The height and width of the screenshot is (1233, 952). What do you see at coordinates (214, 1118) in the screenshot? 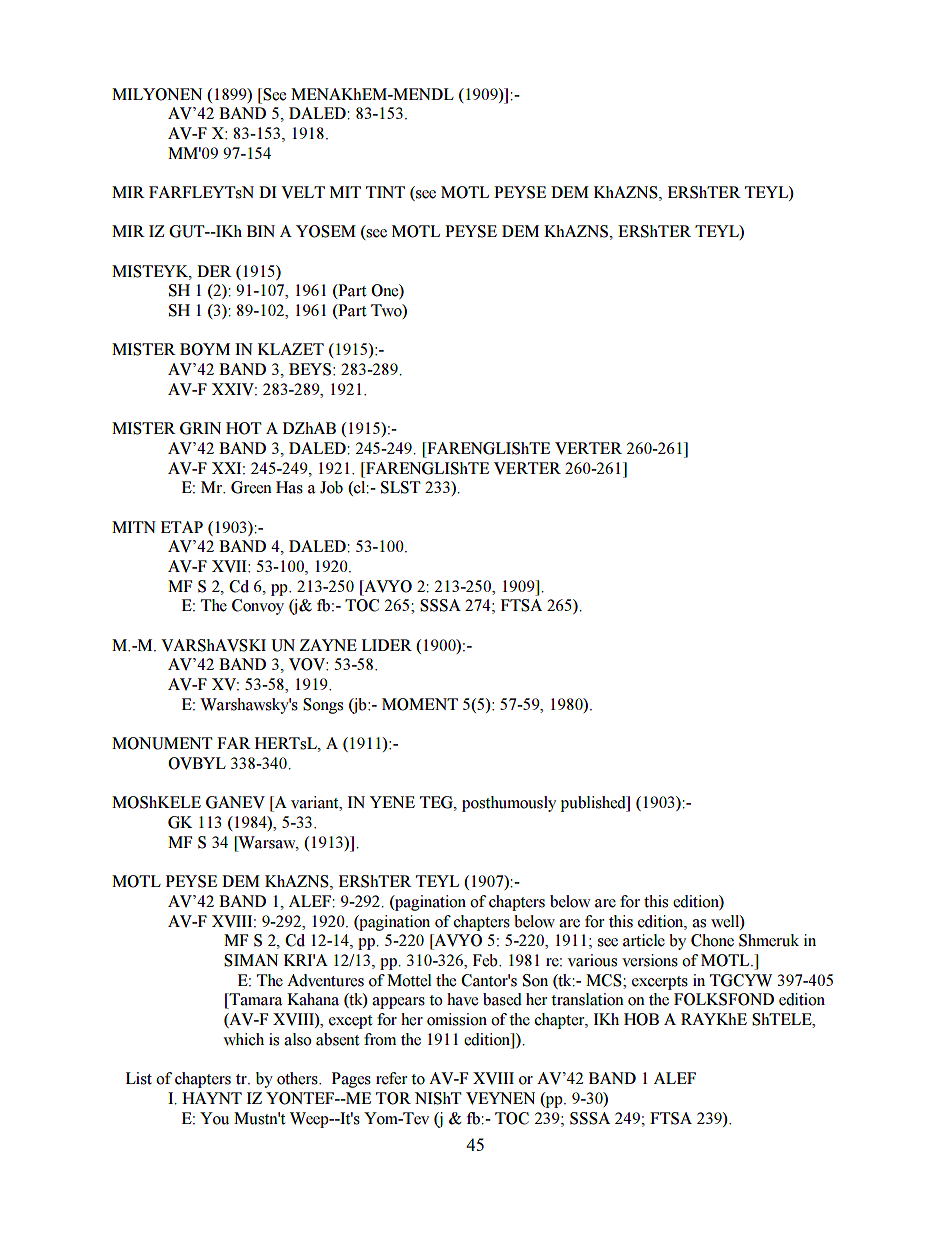
I see `You` at bounding box center [214, 1118].
